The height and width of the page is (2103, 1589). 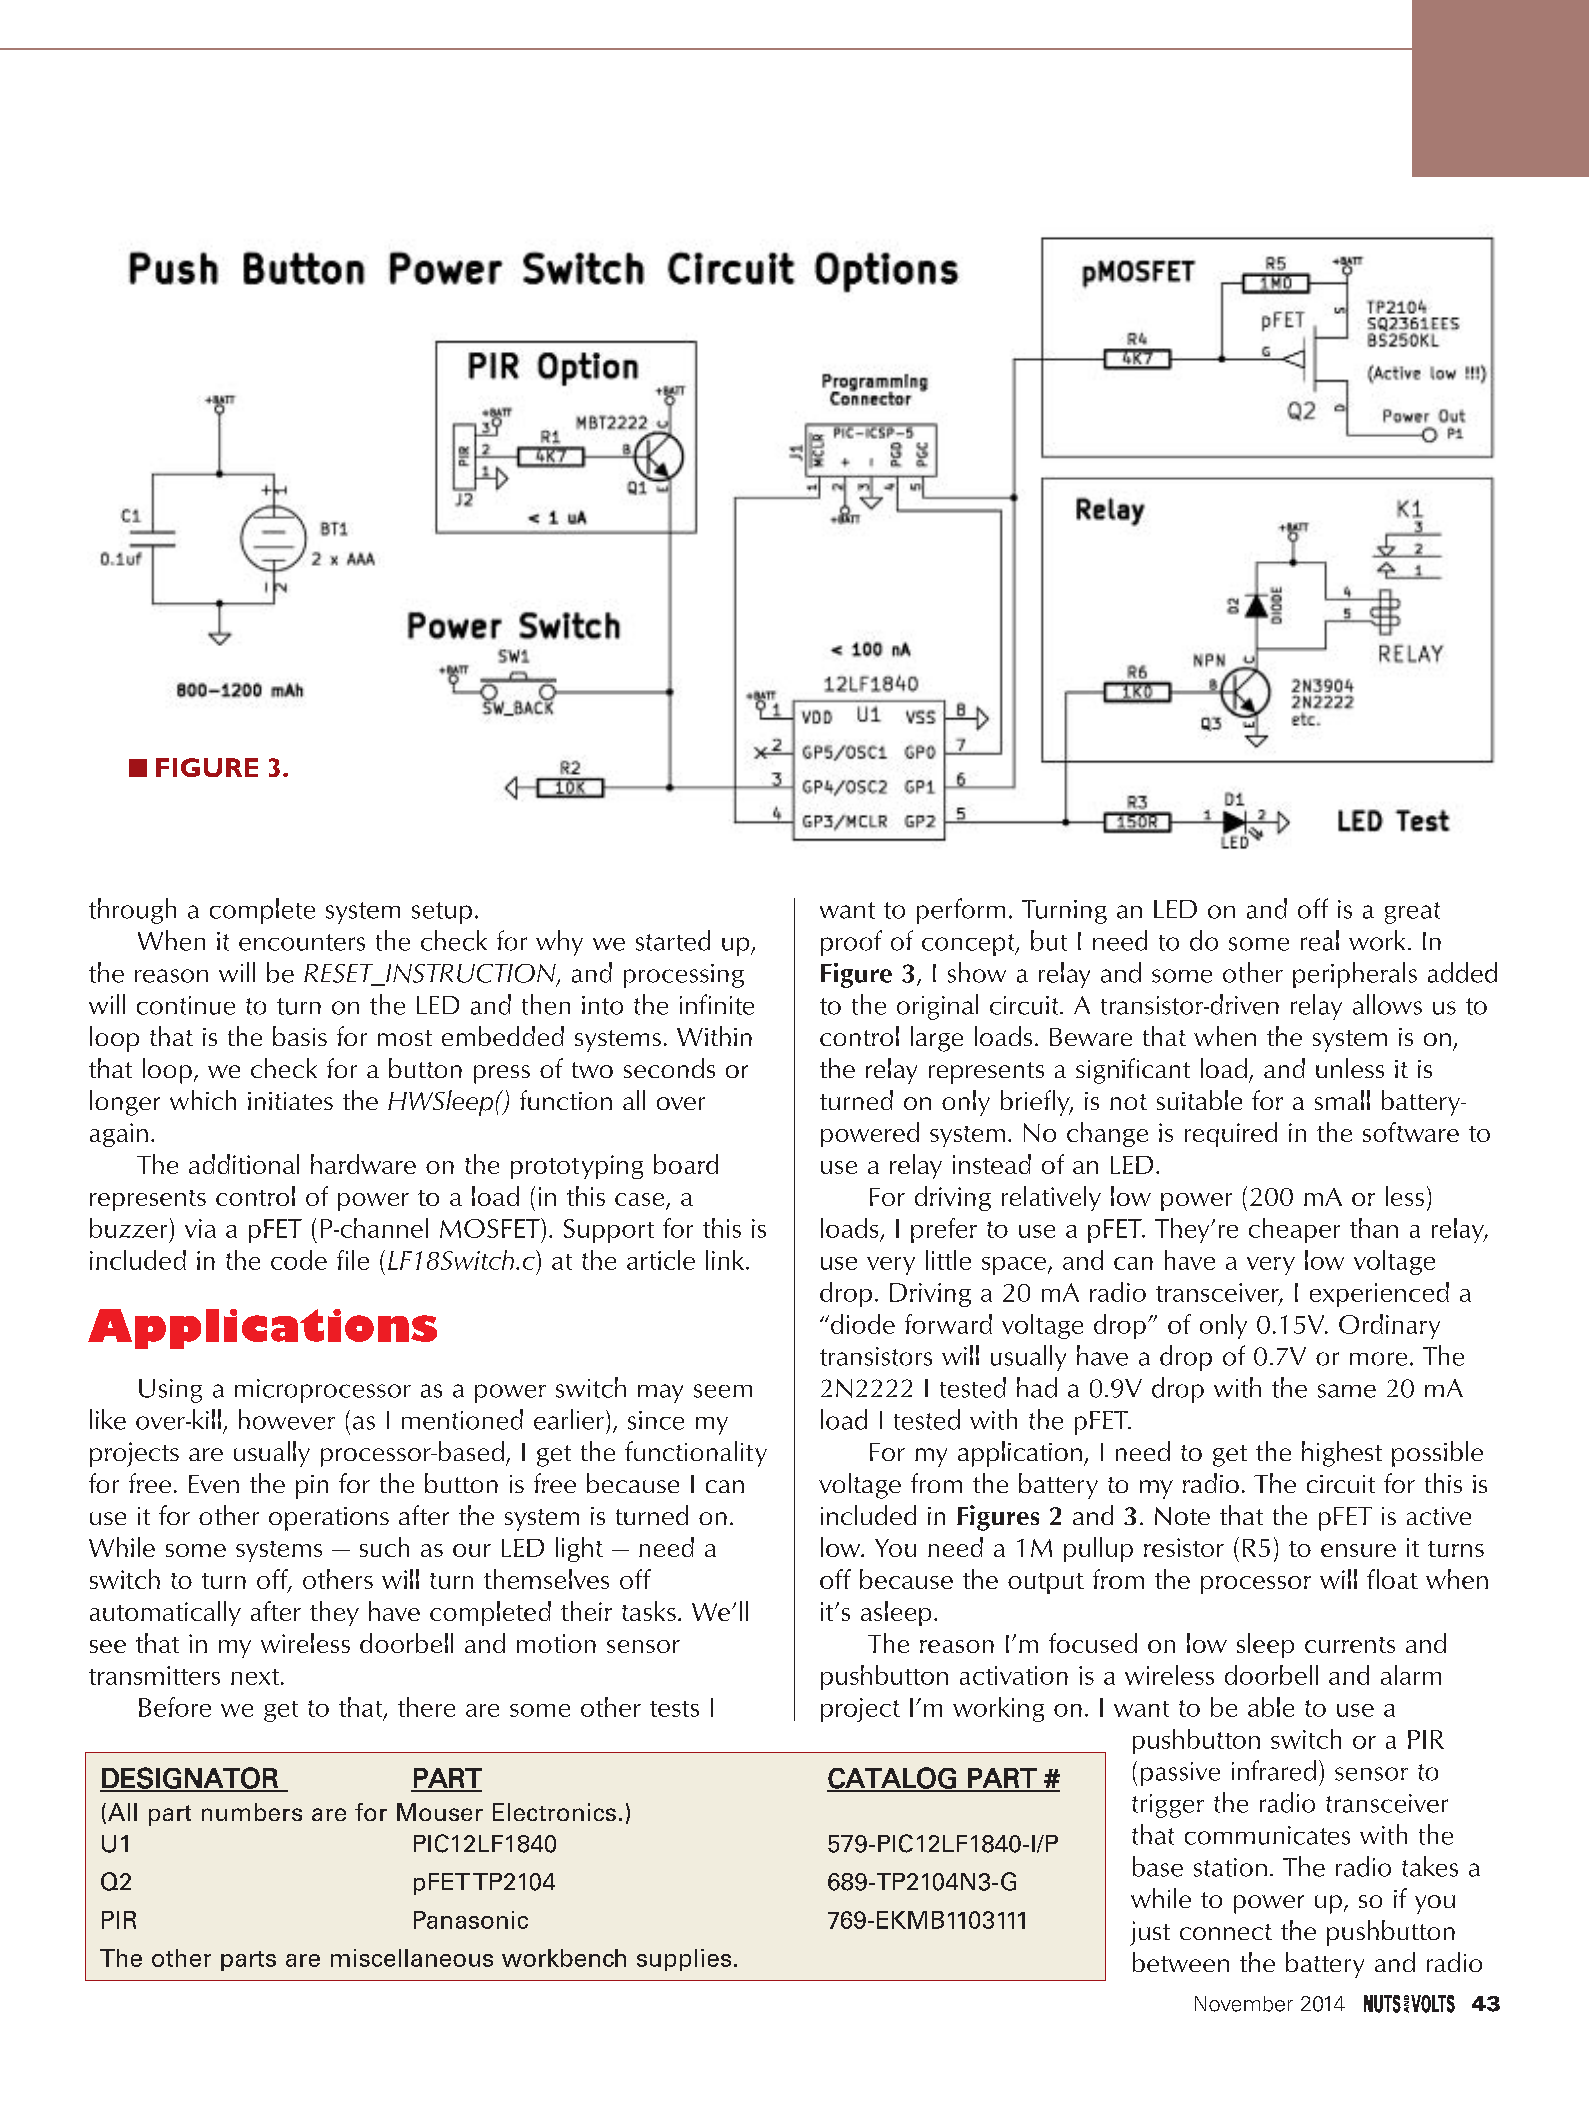 I want to click on encounters, so click(x=302, y=942).
